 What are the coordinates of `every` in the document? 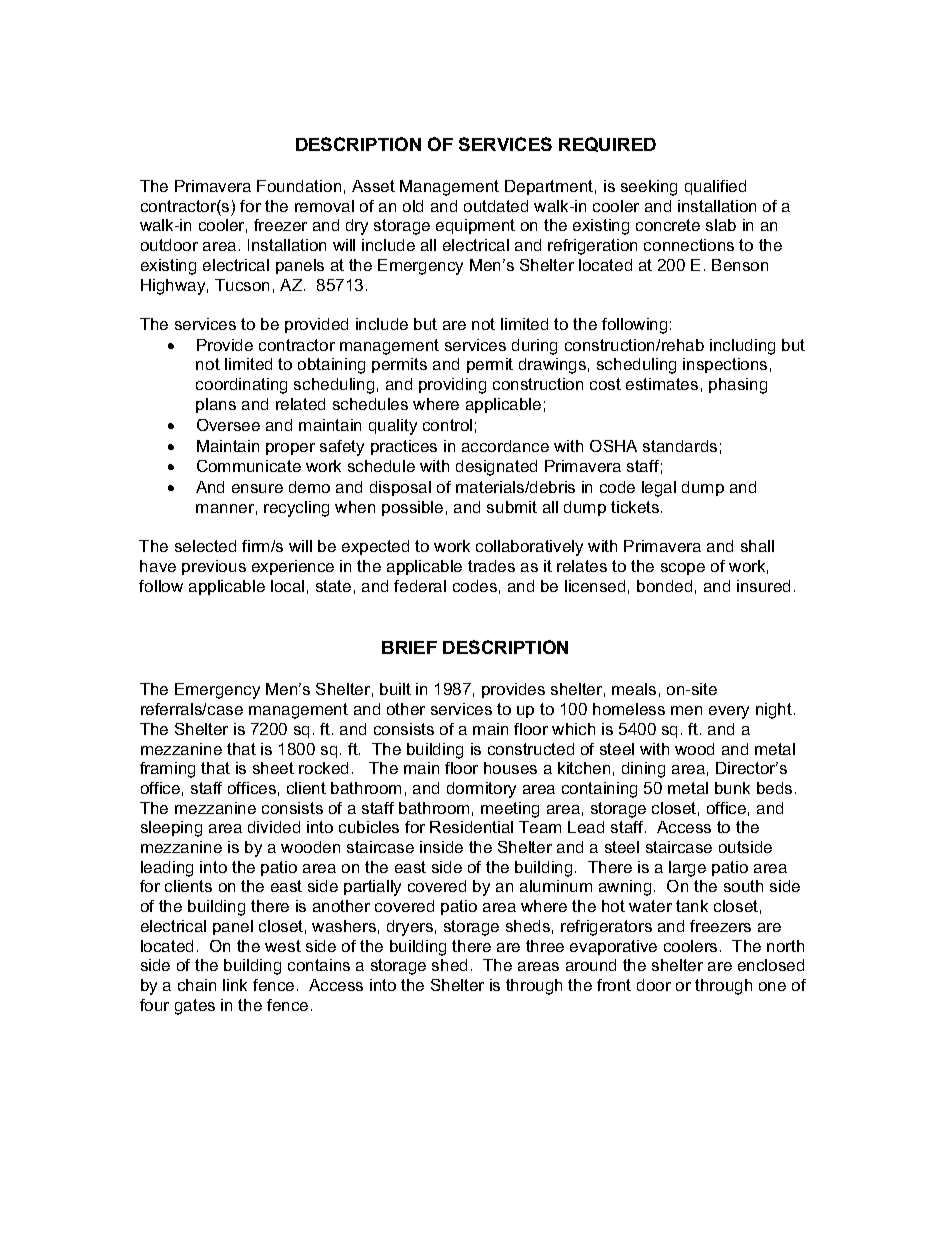 It's located at (729, 712).
